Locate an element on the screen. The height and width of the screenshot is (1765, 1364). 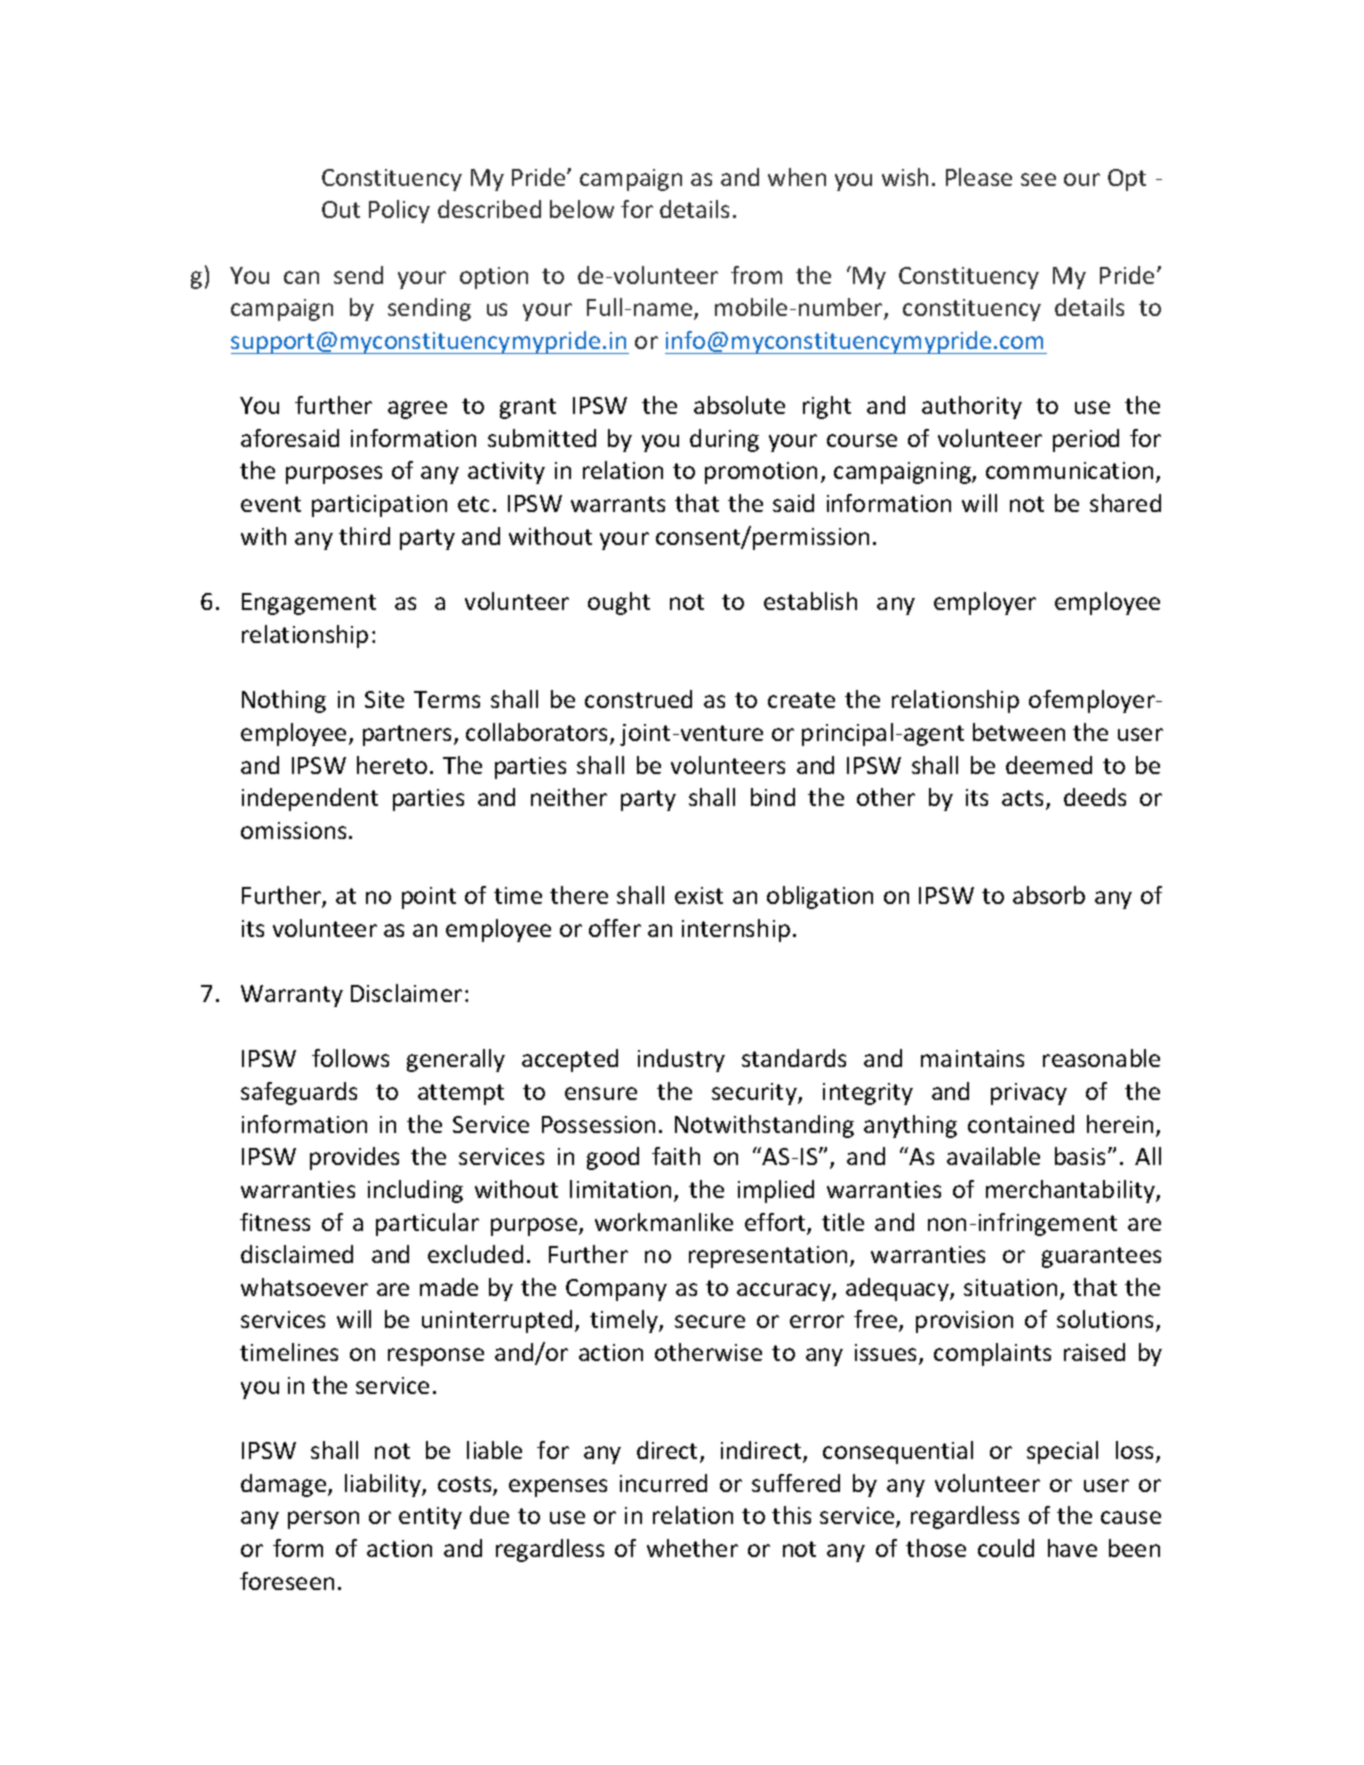
communication is located at coordinates (1069, 470).
